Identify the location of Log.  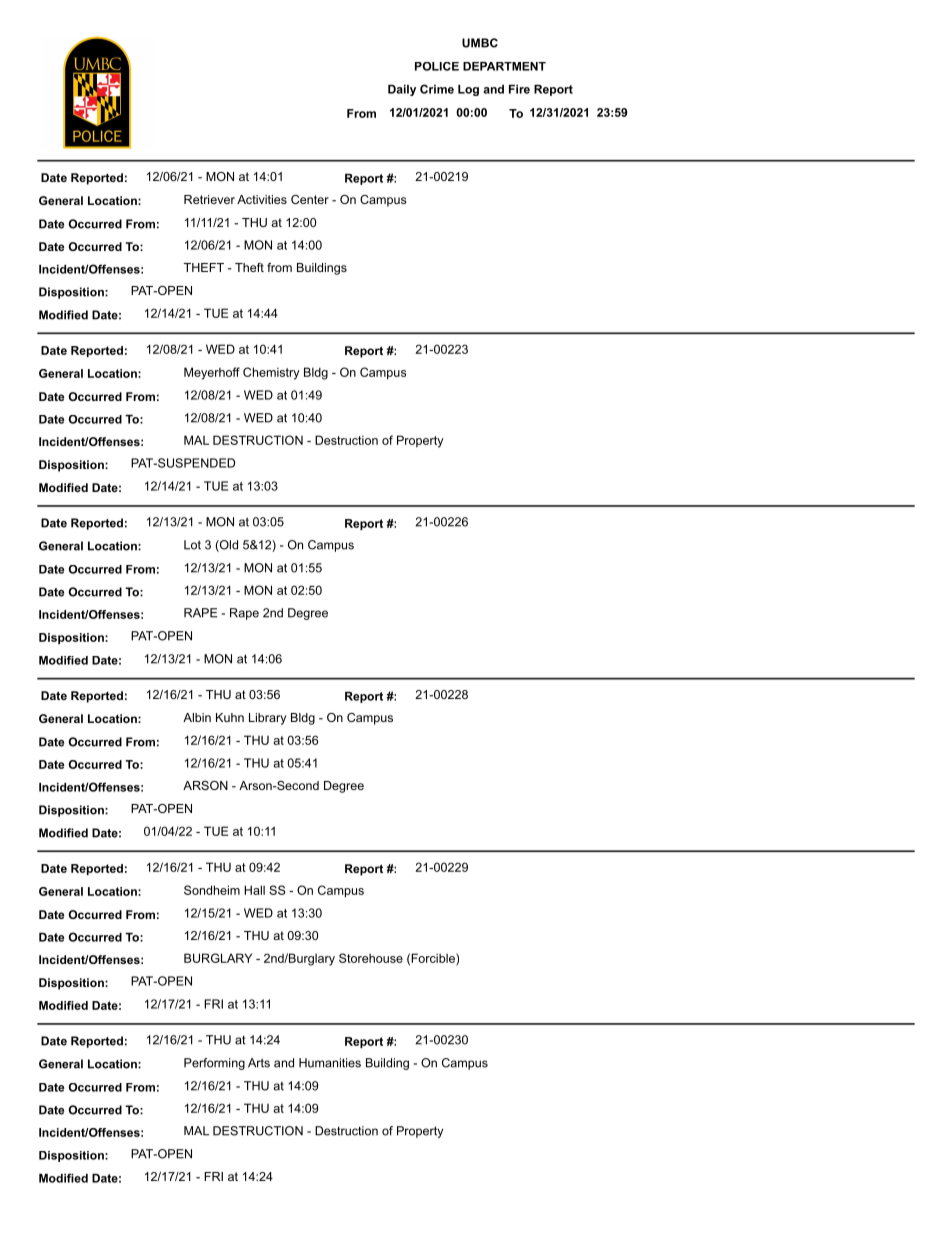
(468, 90).
